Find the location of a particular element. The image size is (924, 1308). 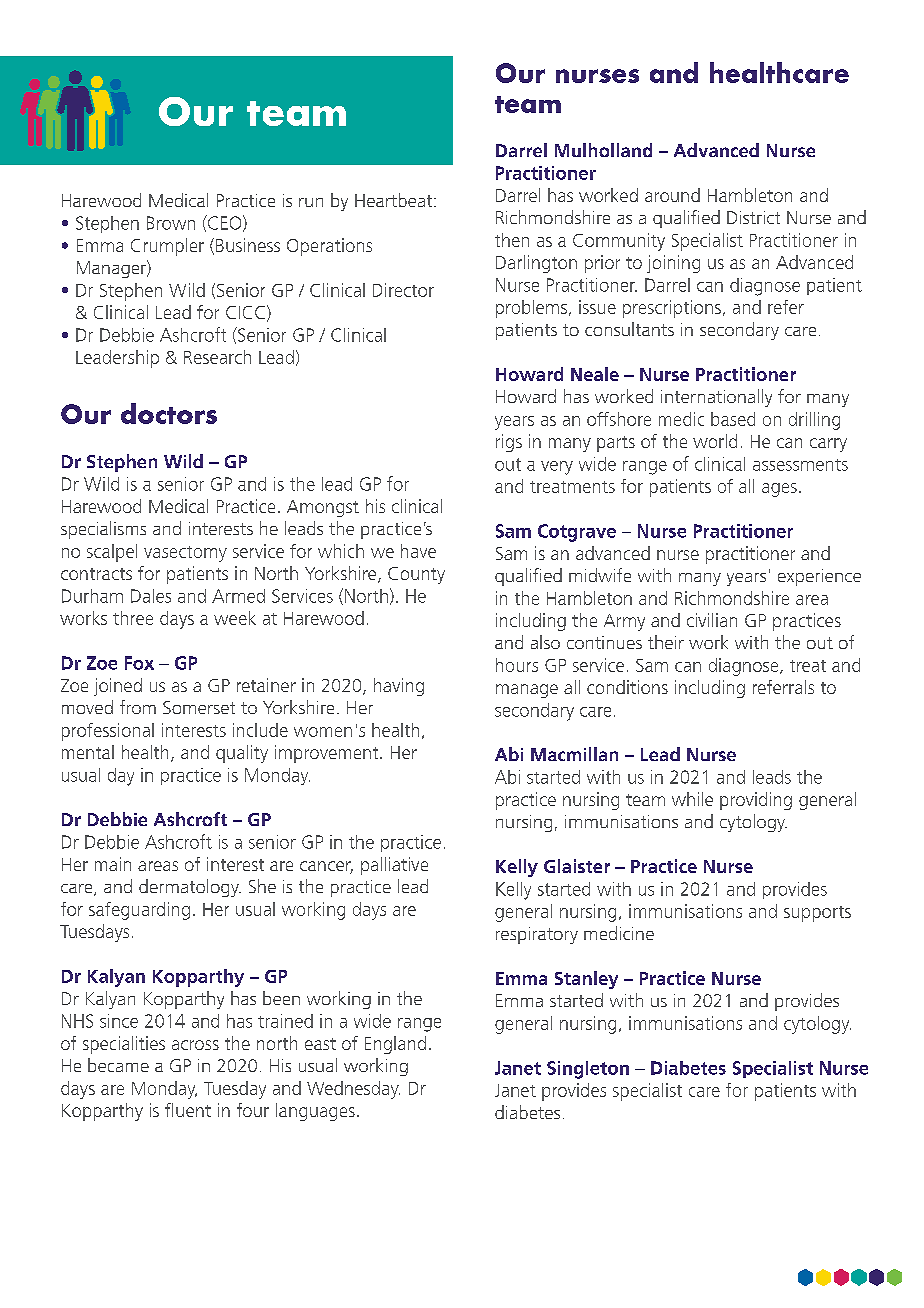

civilian is located at coordinates (712, 620).
